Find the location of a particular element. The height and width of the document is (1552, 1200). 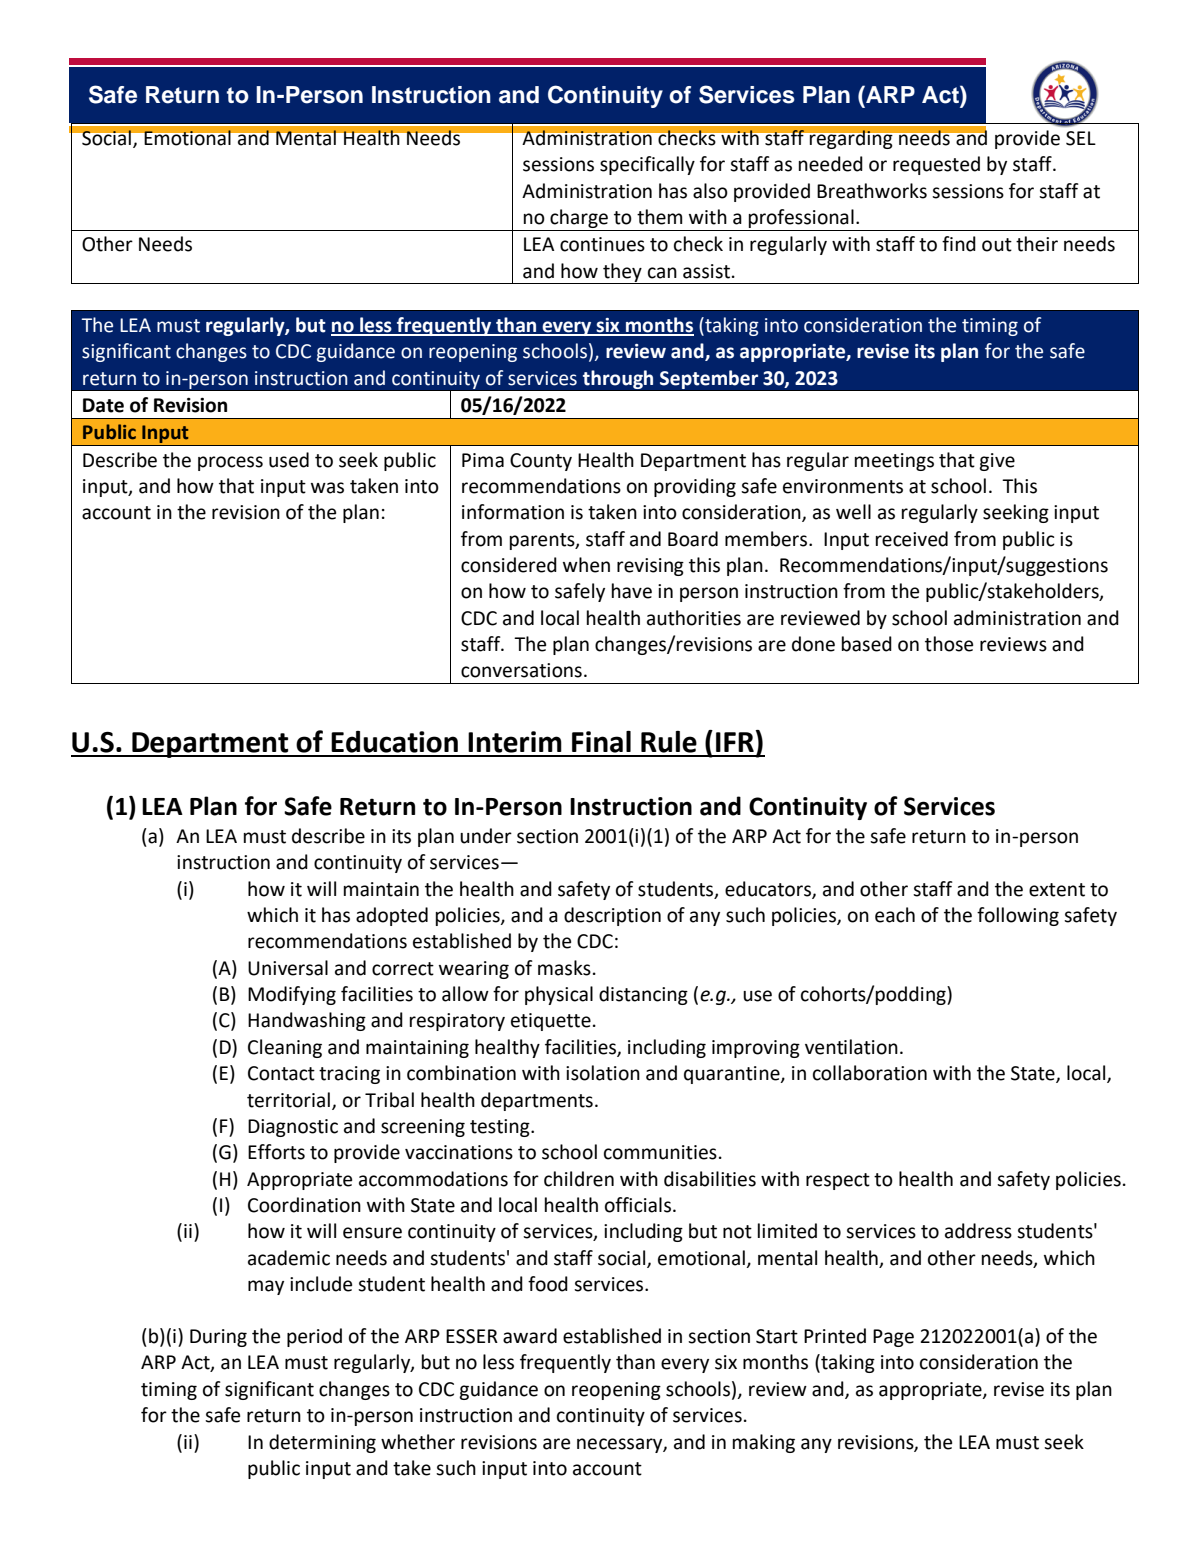

extent is located at coordinates (1057, 890).
